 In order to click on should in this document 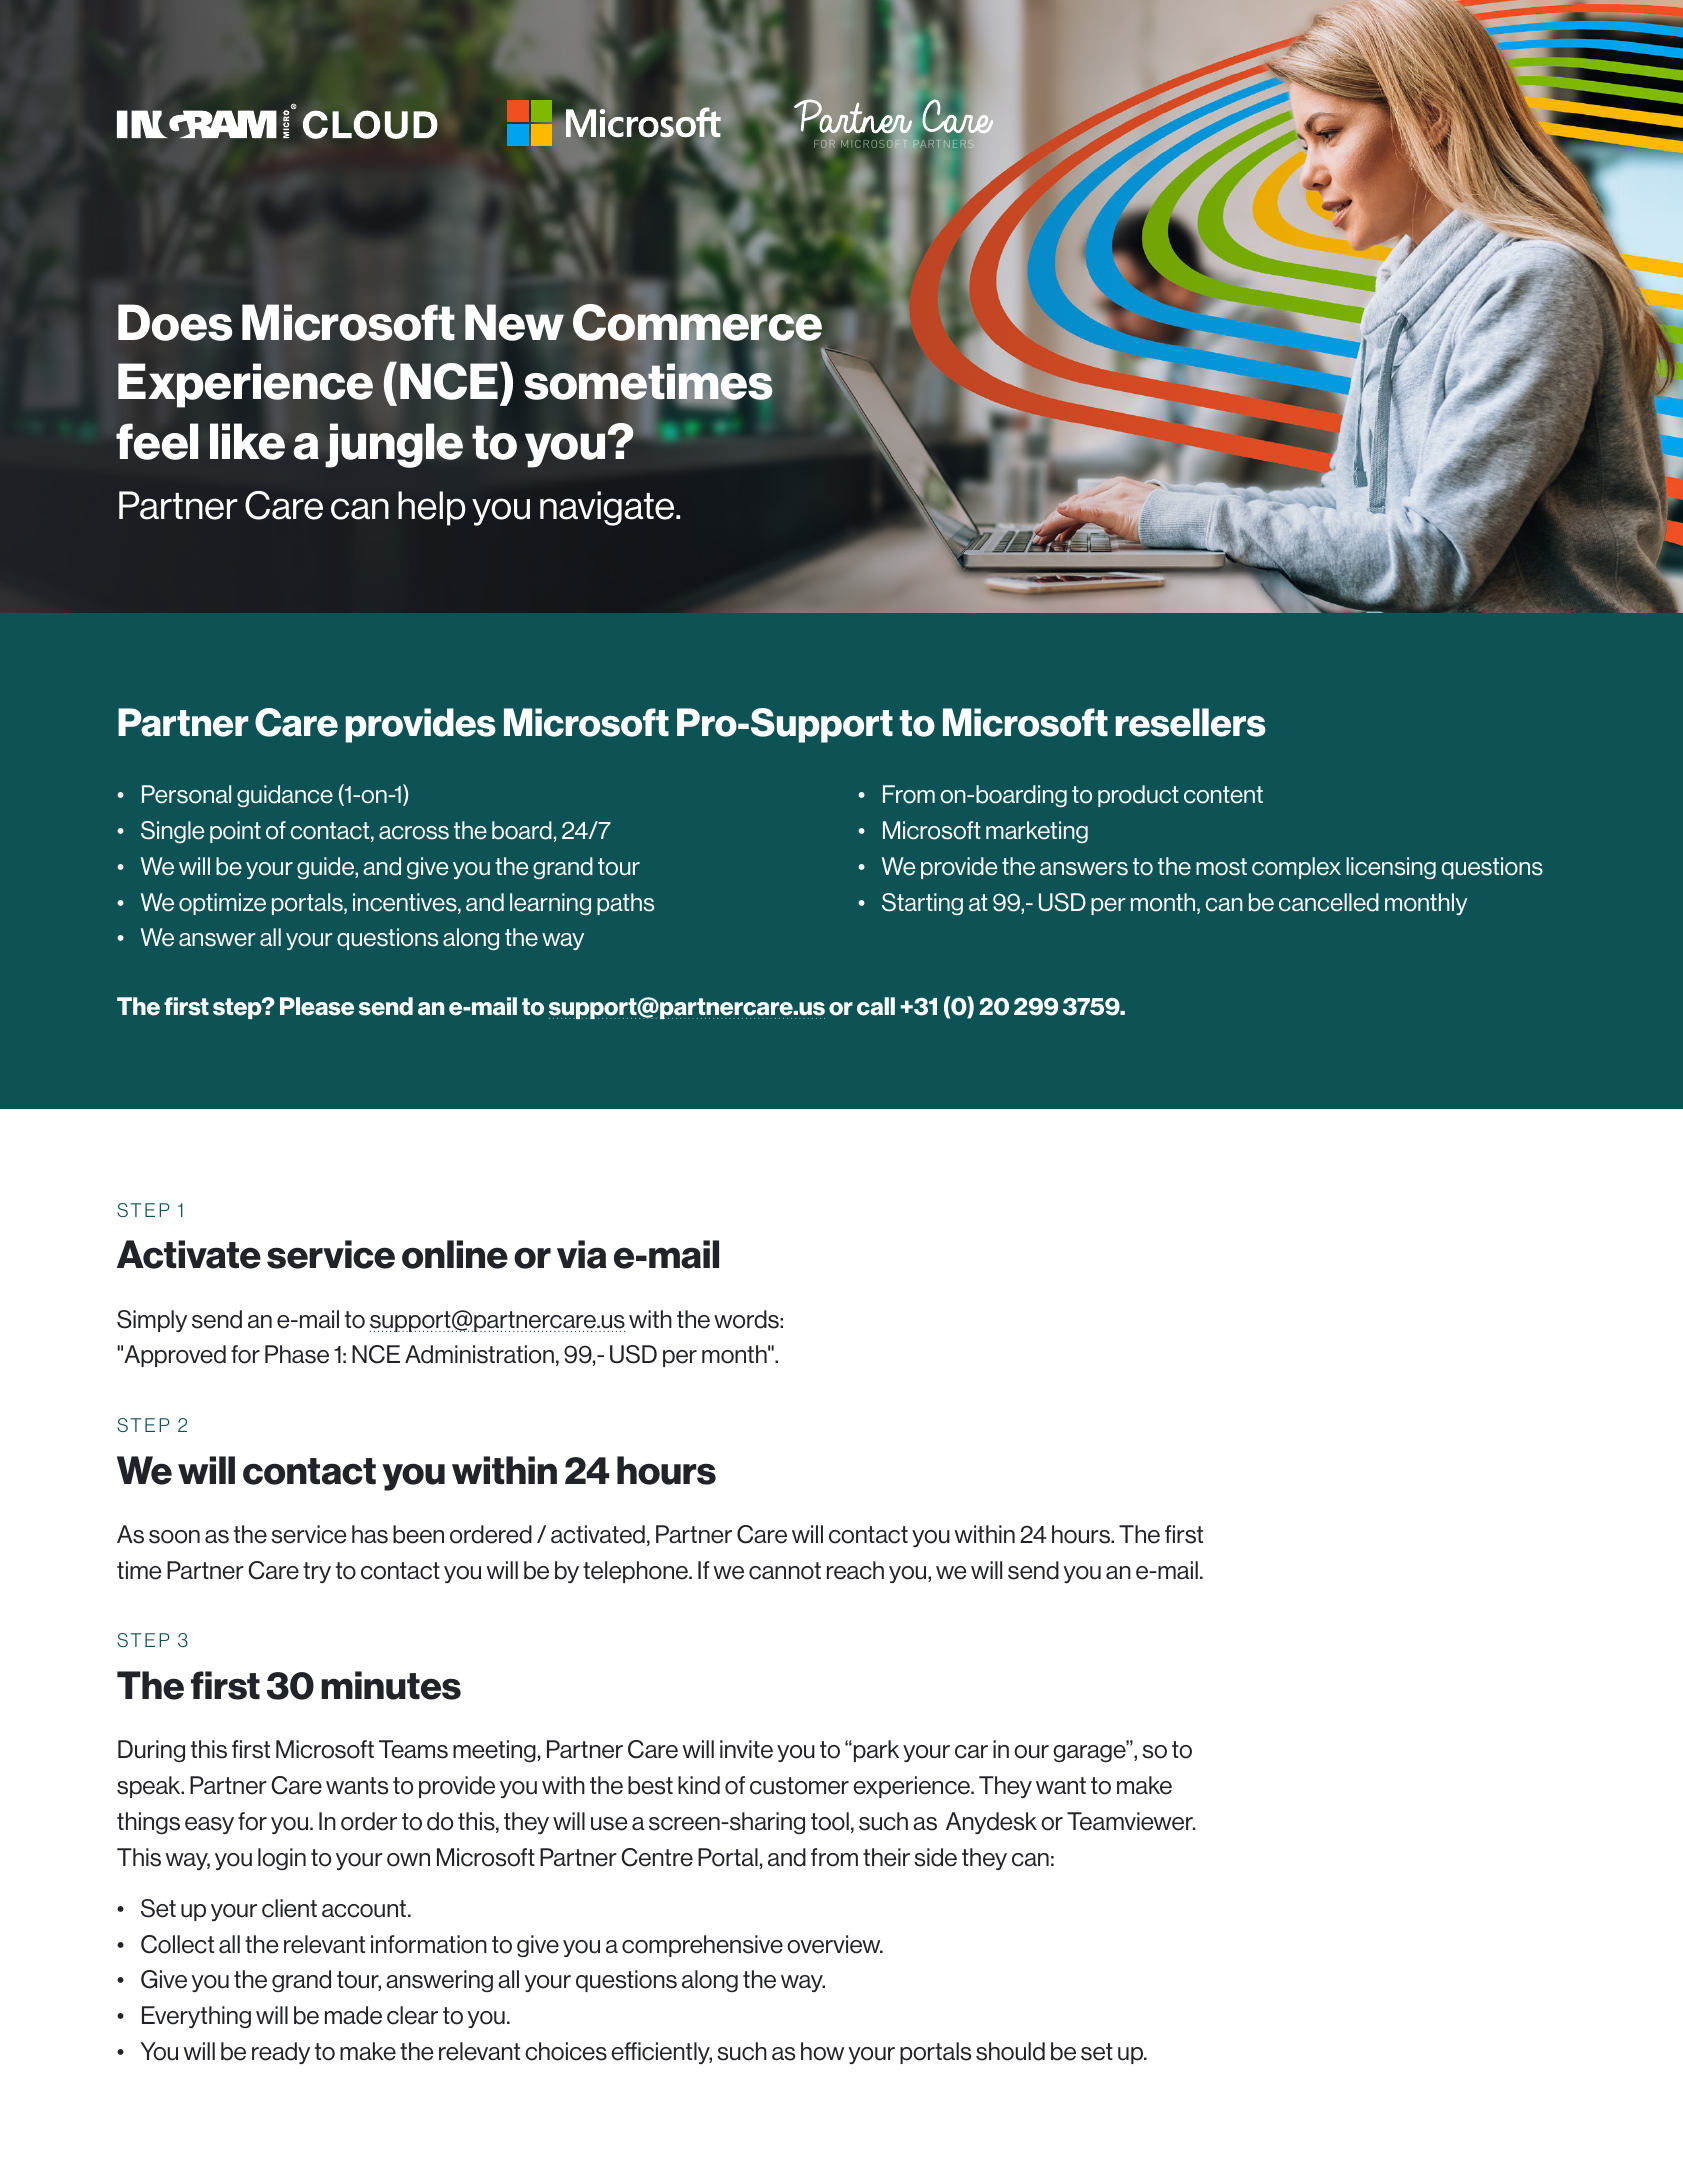, I will do `click(1010, 2051)`.
